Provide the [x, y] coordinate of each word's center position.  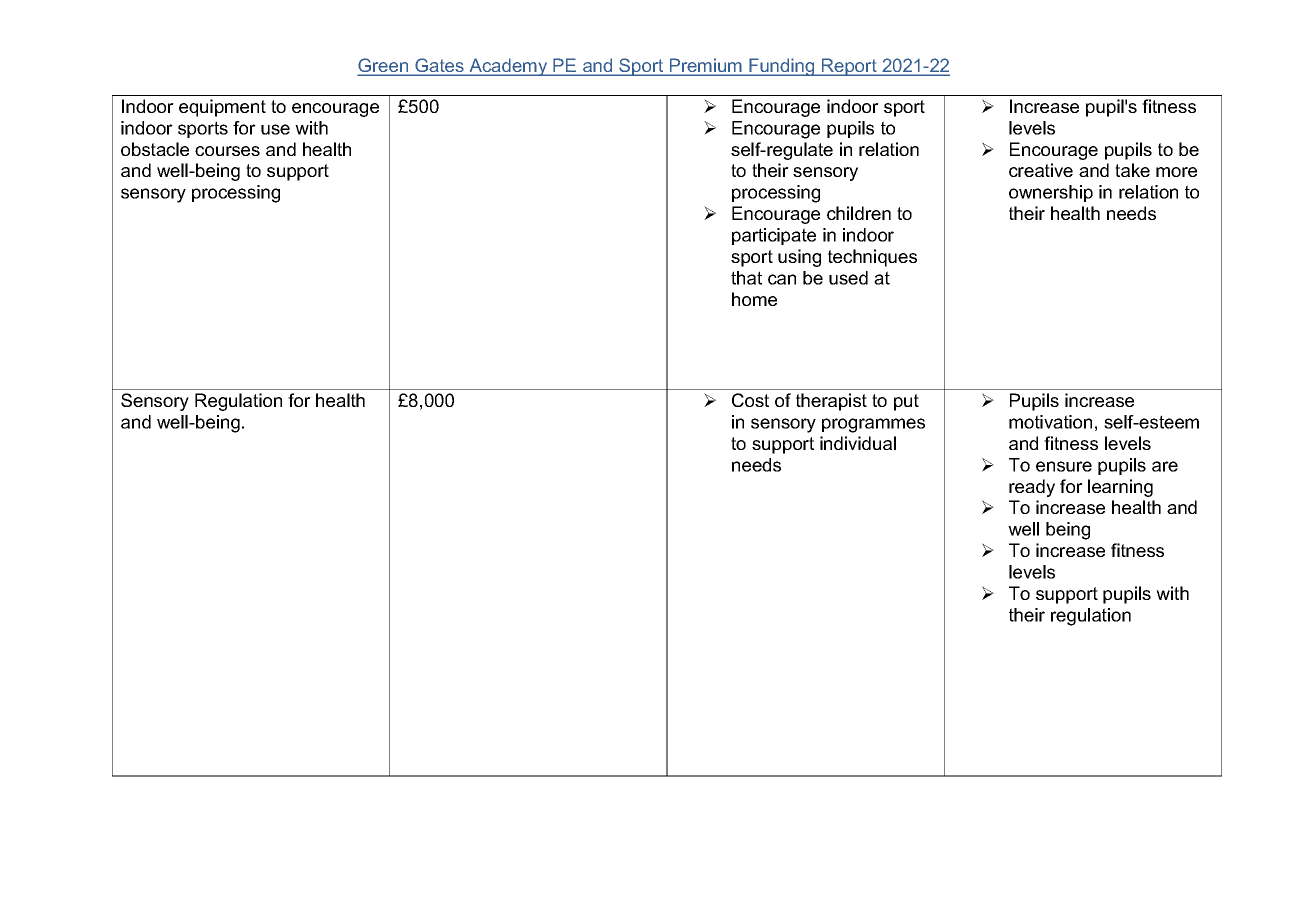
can [782, 279]
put [906, 402]
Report [849, 67]
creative [1041, 170]
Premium [706, 66]
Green [384, 66]
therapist [831, 402]
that [746, 278]
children [859, 213]
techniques [872, 258]
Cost [750, 400]
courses [227, 151]
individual [858, 443]
